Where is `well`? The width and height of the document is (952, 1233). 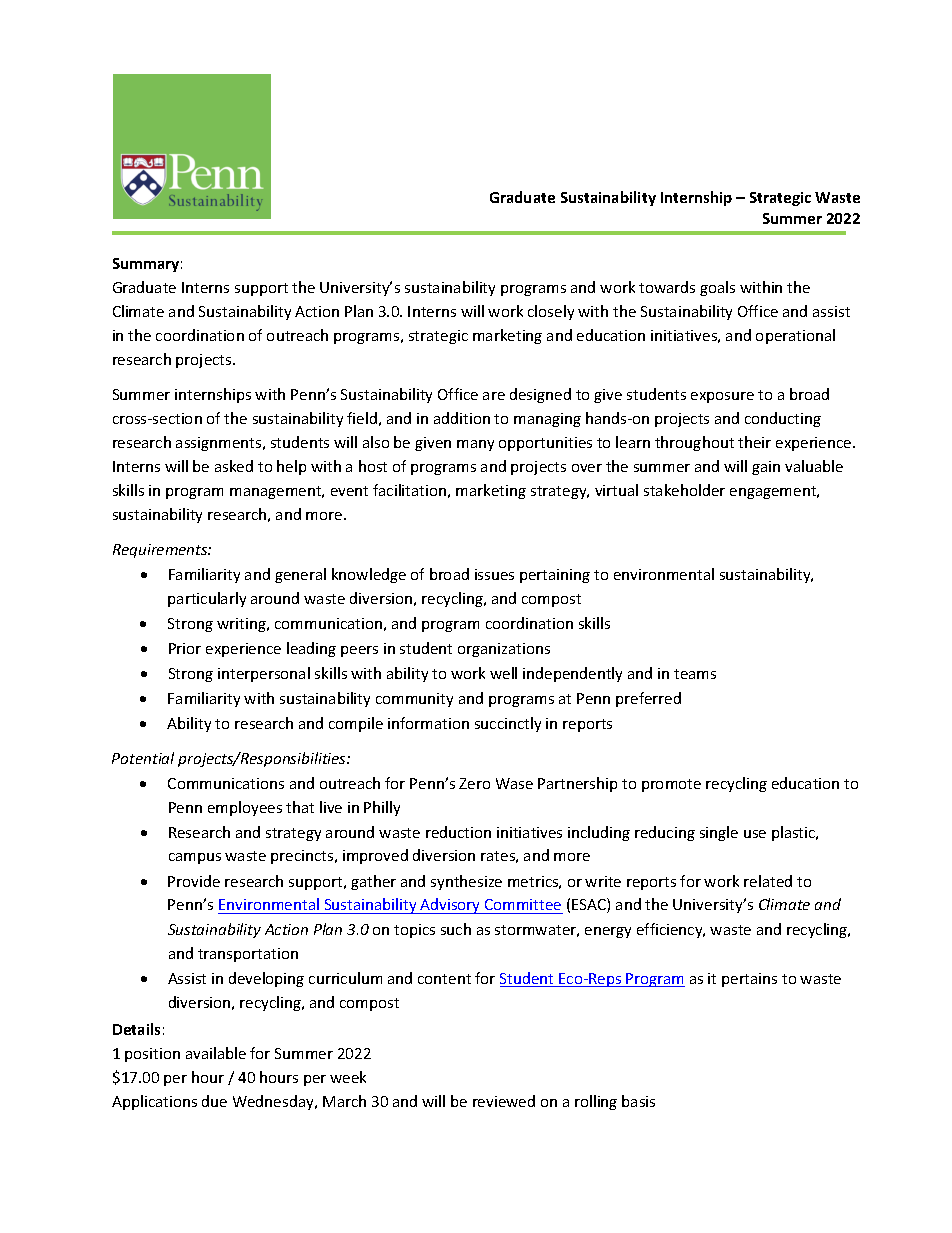
well is located at coordinates (503, 673).
